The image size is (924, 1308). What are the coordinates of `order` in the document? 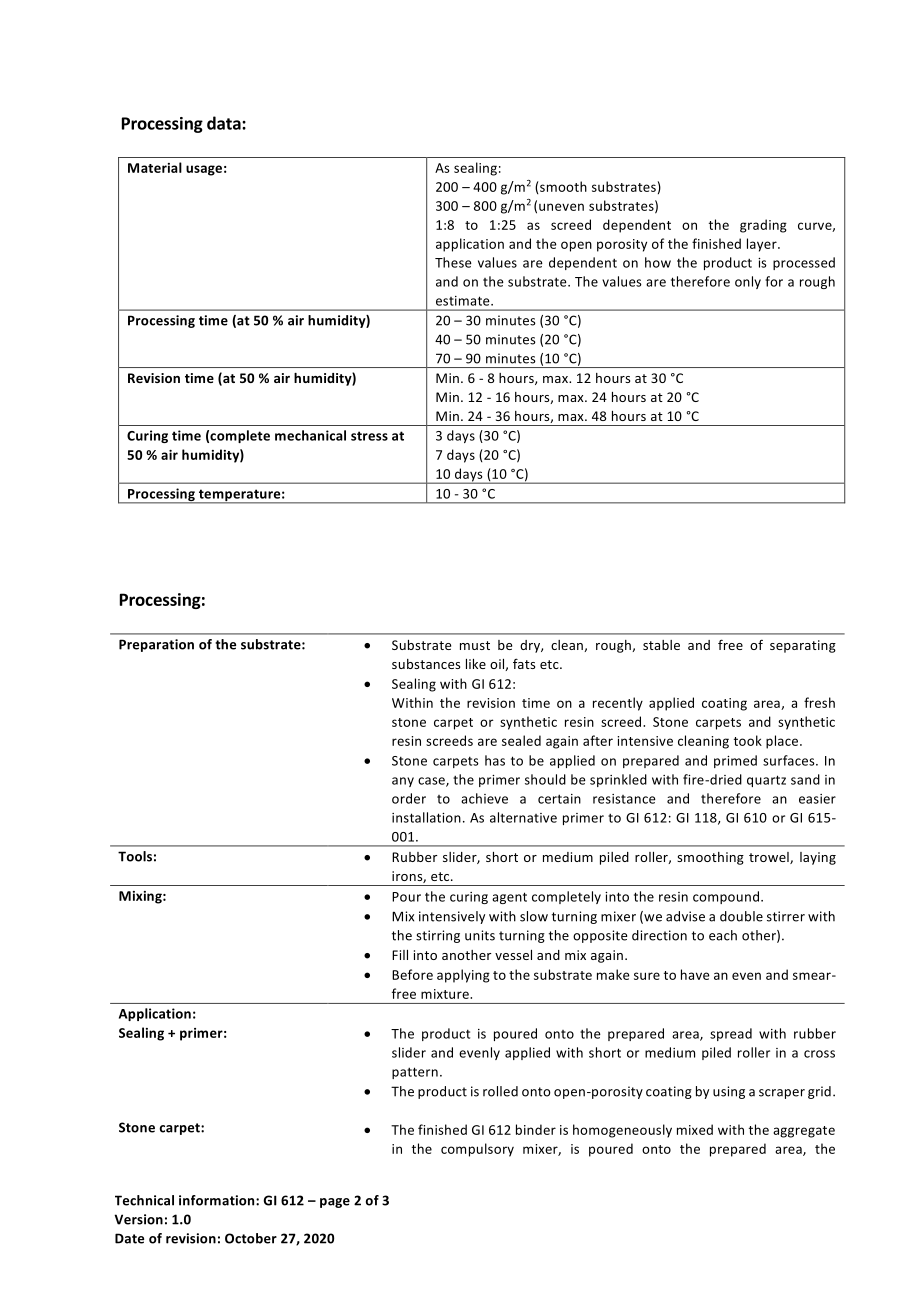 It's located at (409, 798).
